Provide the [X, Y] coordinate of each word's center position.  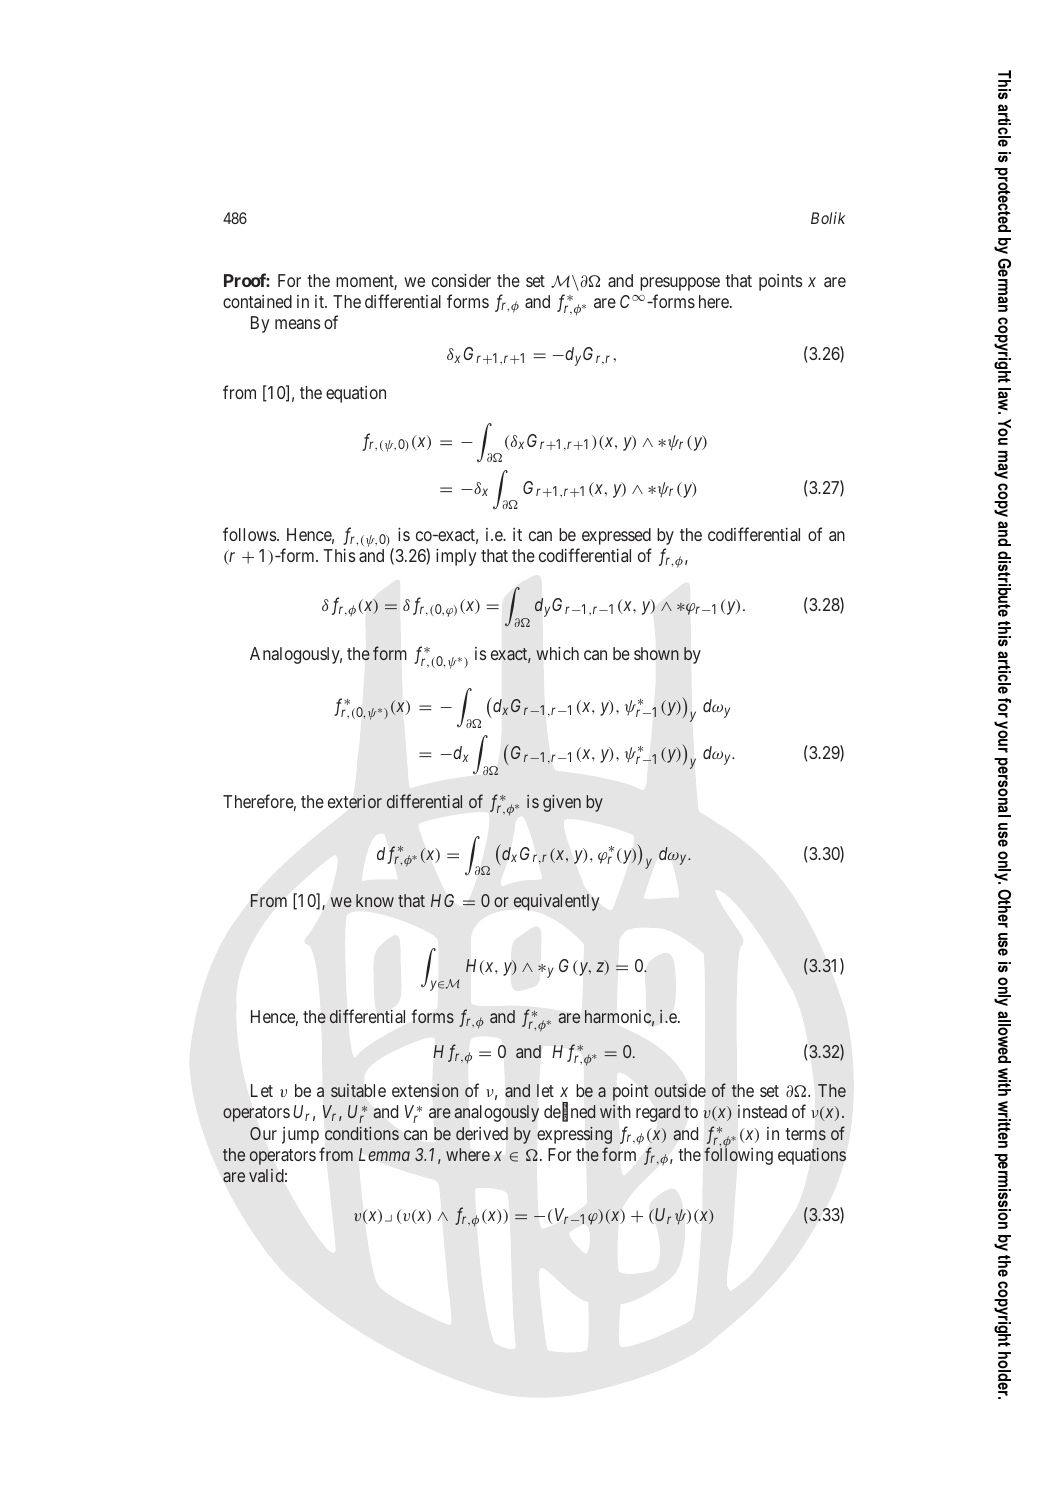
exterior [355, 801]
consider [461, 280]
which [557, 653]
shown [656, 653]
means [297, 324]
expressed [616, 536]
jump [300, 1135]
